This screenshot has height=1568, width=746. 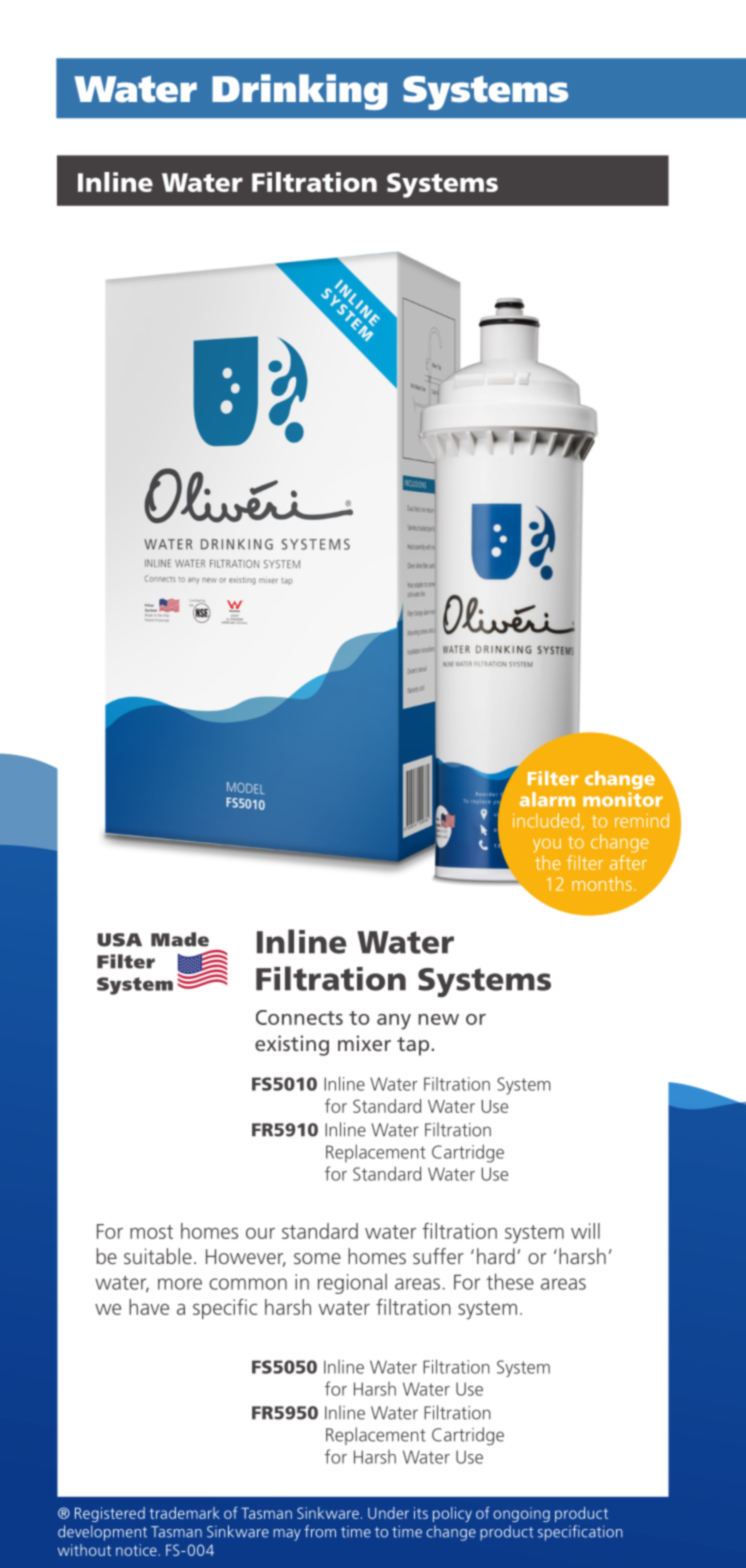 What do you see at coordinates (180, 939) in the screenshot?
I see `Made` at bounding box center [180, 939].
